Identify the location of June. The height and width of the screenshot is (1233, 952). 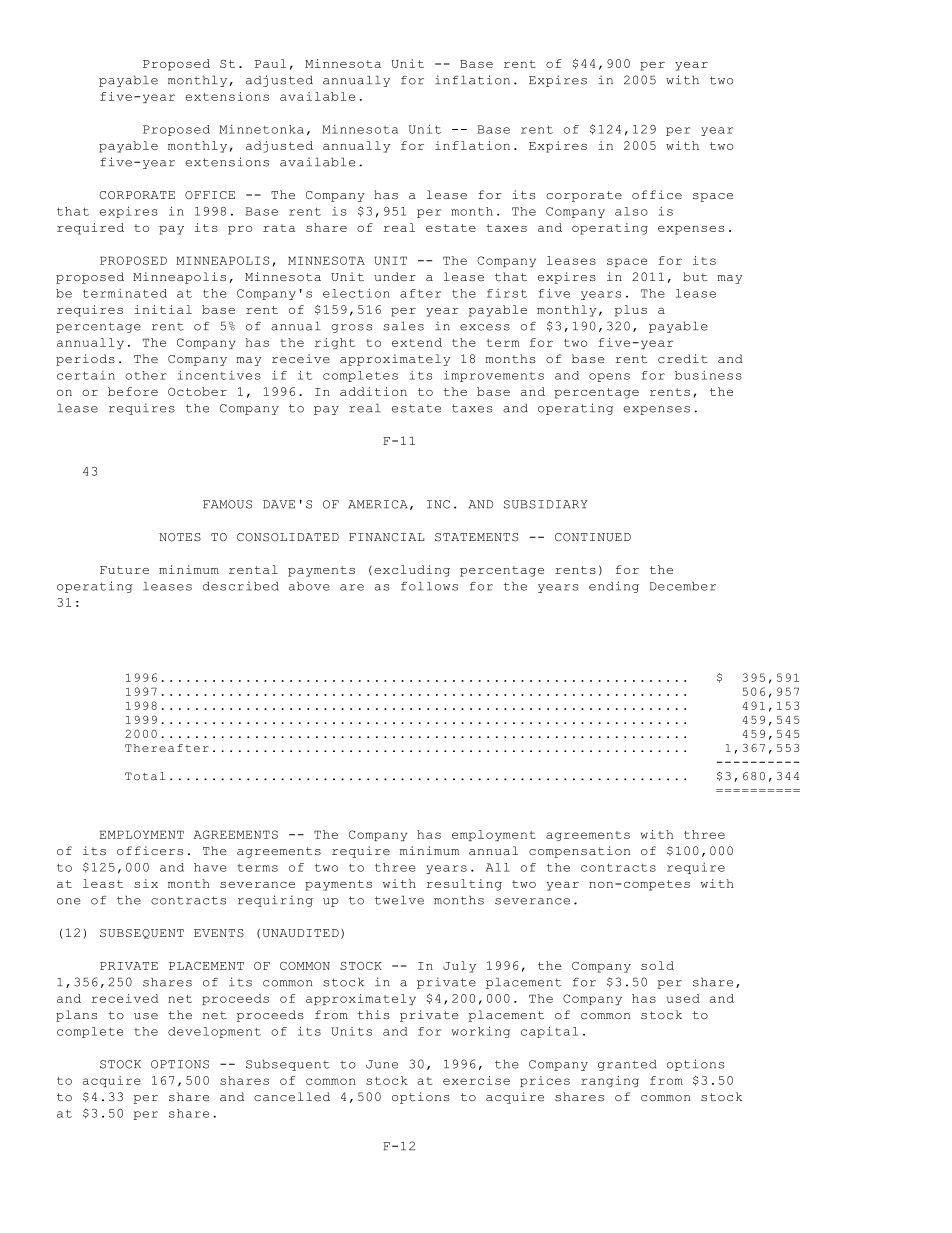
(382, 1064).
